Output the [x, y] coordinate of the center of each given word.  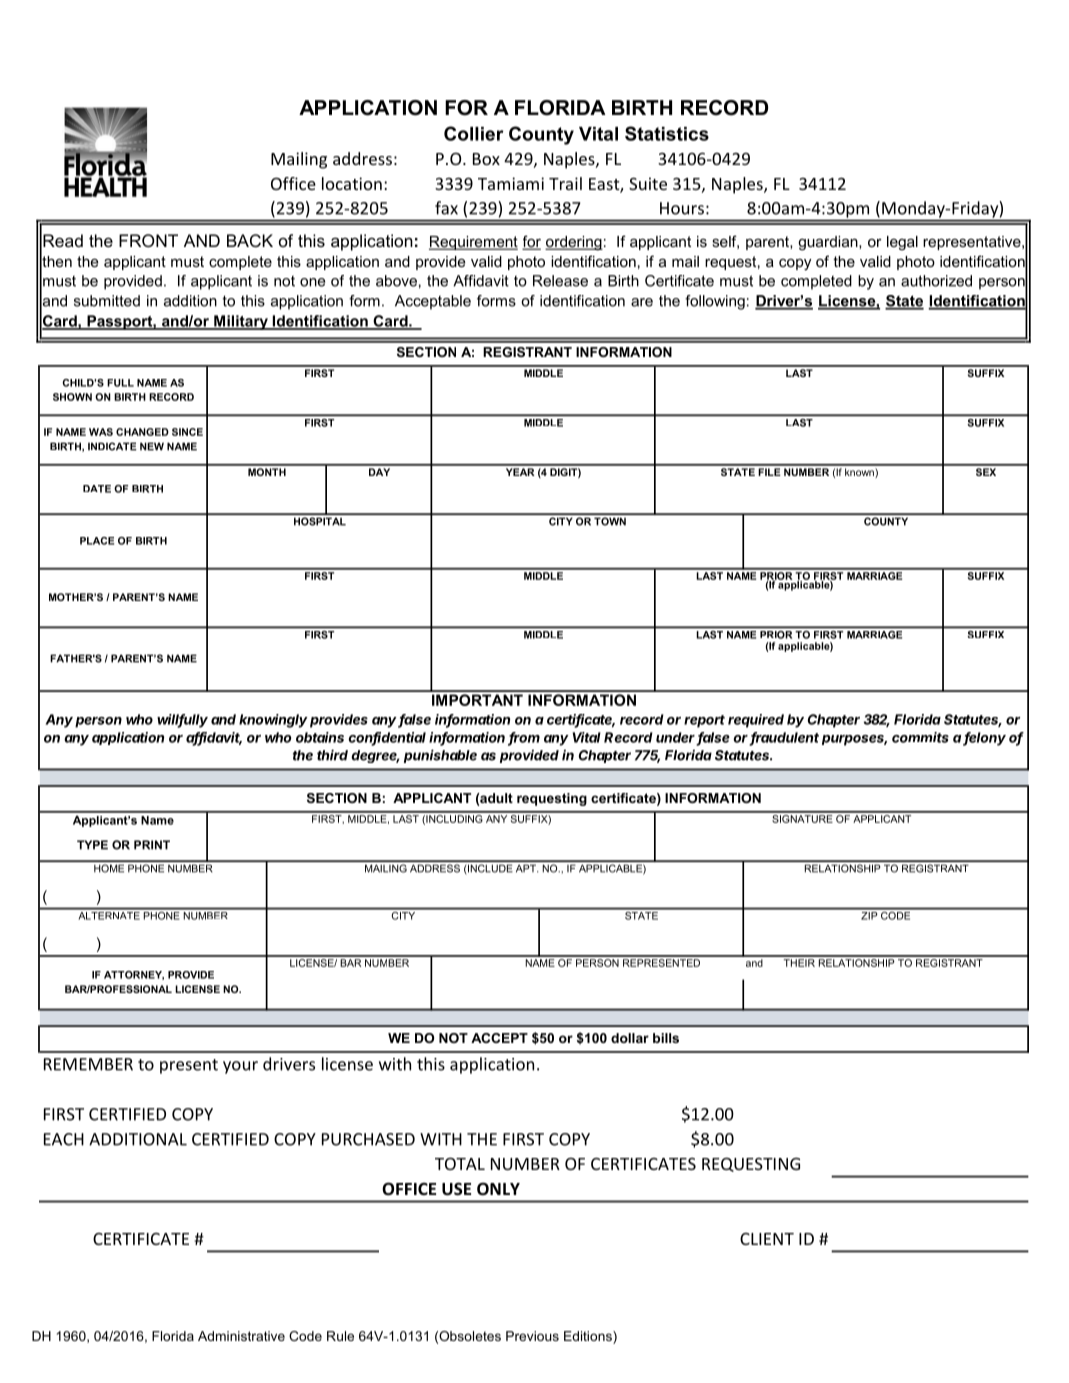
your [240, 1067]
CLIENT [767, 1239]
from [524, 738]
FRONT [148, 240]
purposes [854, 740]
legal [902, 243]
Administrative [241, 1336]
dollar [630, 1038]
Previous [532, 1336]
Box [486, 159]
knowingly [273, 721]
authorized [936, 281]
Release [560, 281]
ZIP [869, 914]
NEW [152, 446]
